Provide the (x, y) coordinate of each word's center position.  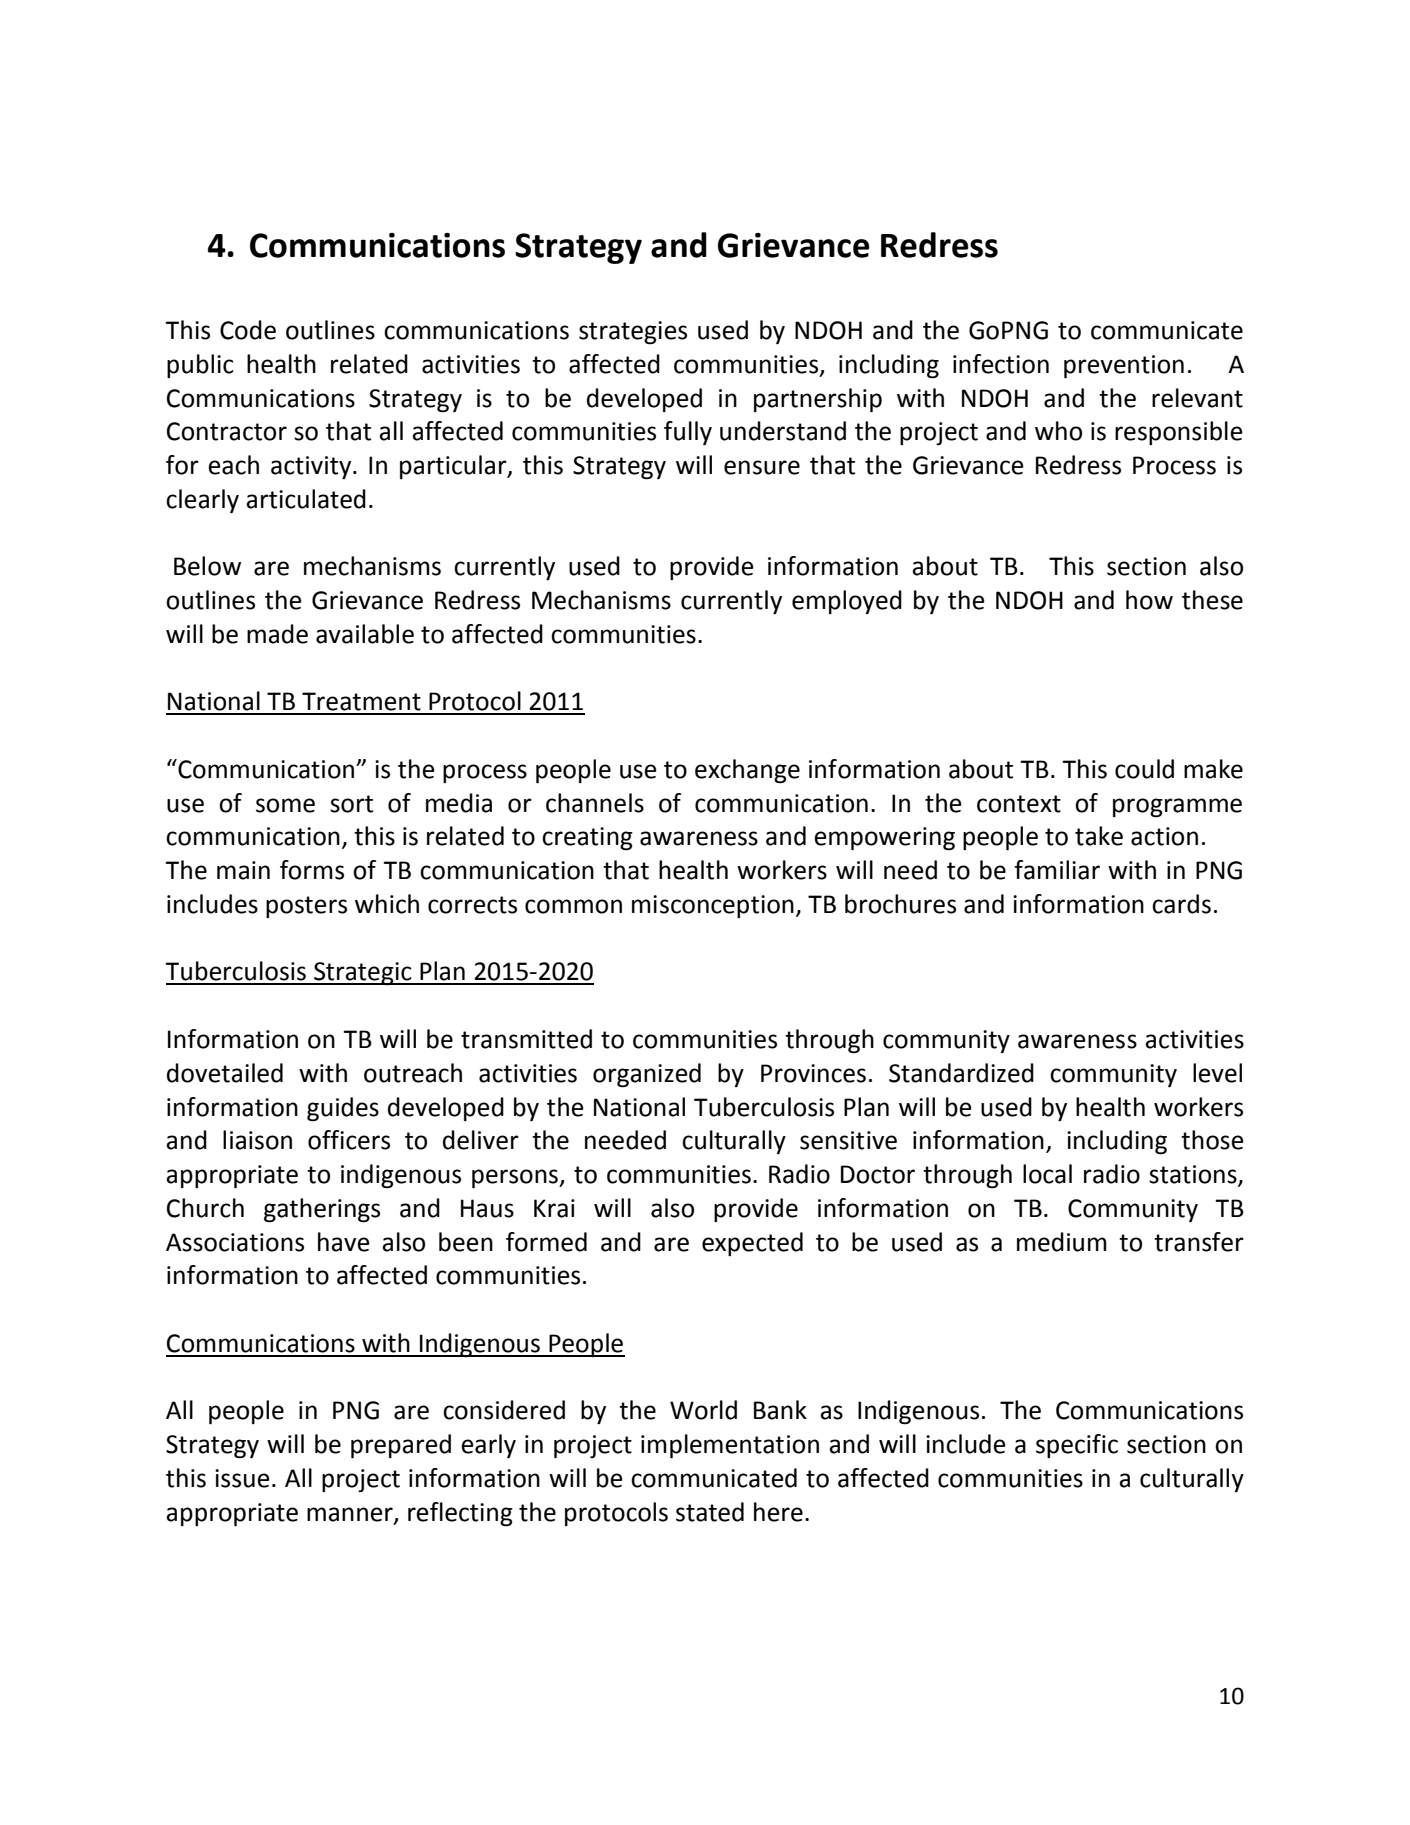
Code (248, 330)
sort (351, 804)
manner (351, 1515)
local (1047, 1174)
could (1144, 769)
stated (710, 1512)
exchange (747, 771)
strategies (633, 333)
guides (343, 1109)
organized (647, 1075)
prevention (1124, 366)
